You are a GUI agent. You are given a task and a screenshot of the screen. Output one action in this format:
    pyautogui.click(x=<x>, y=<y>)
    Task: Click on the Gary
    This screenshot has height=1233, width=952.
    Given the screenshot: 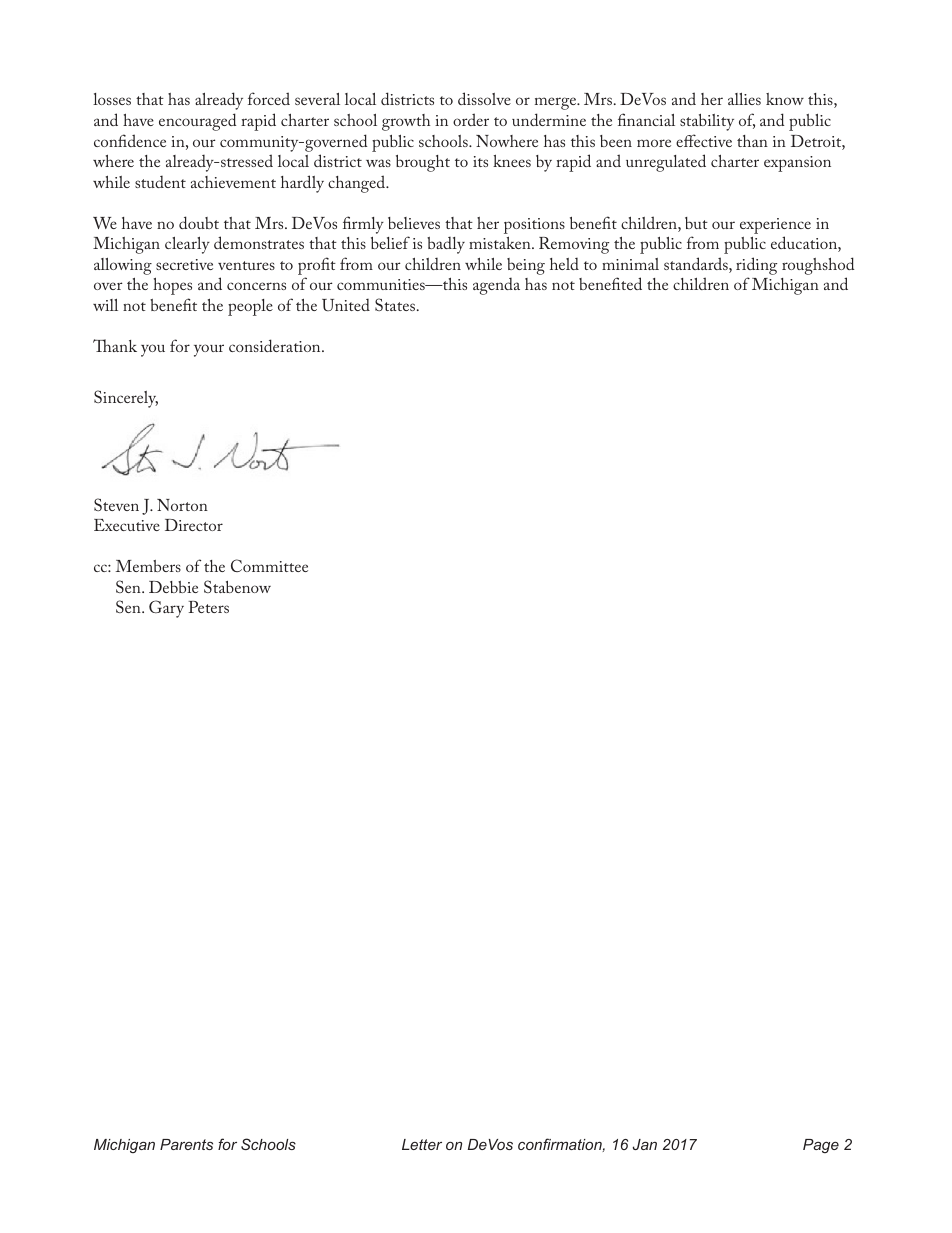 What is the action you would take?
    pyautogui.click(x=166, y=609)
